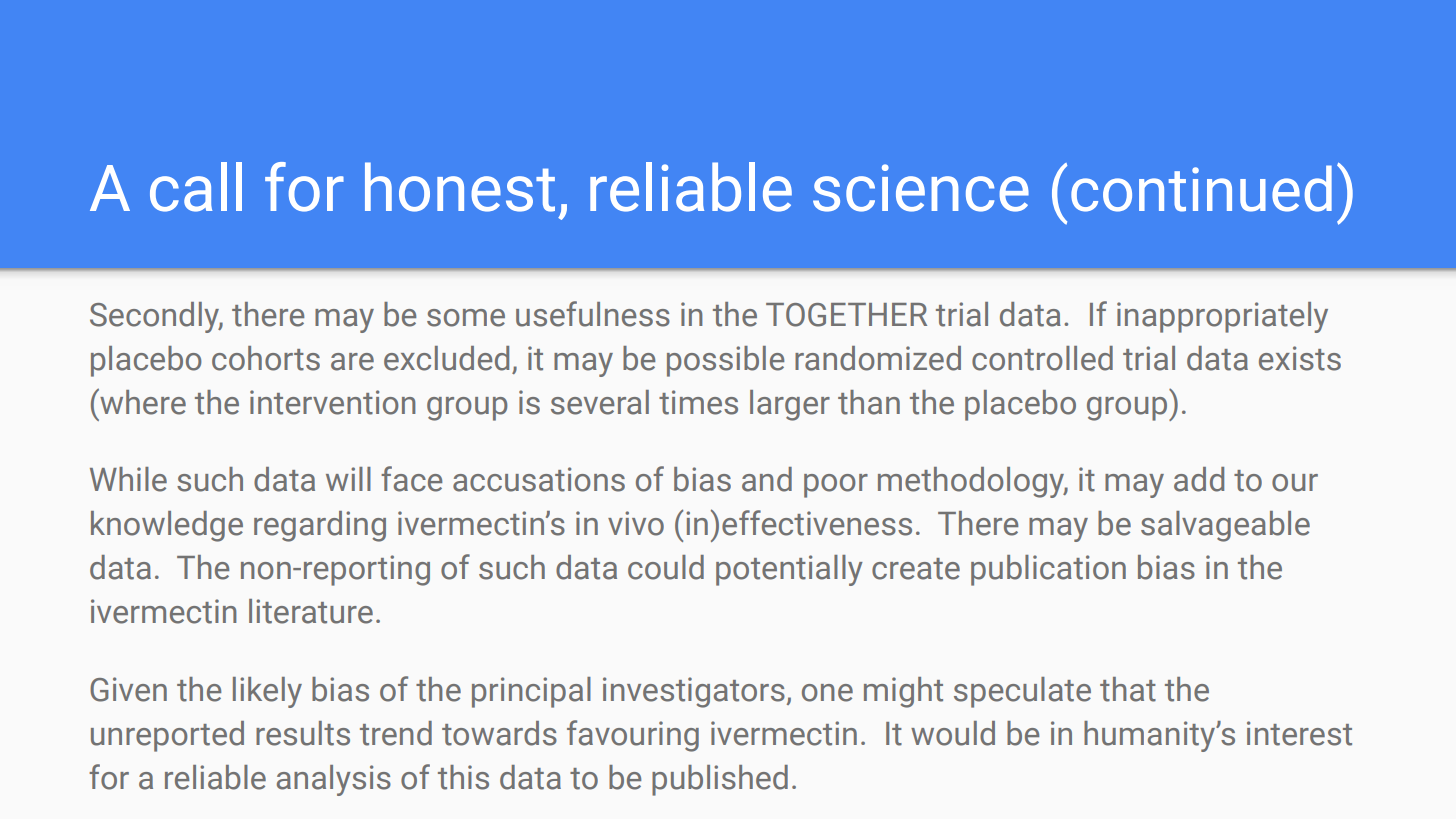  I want to click on published, so click(720, 780).
